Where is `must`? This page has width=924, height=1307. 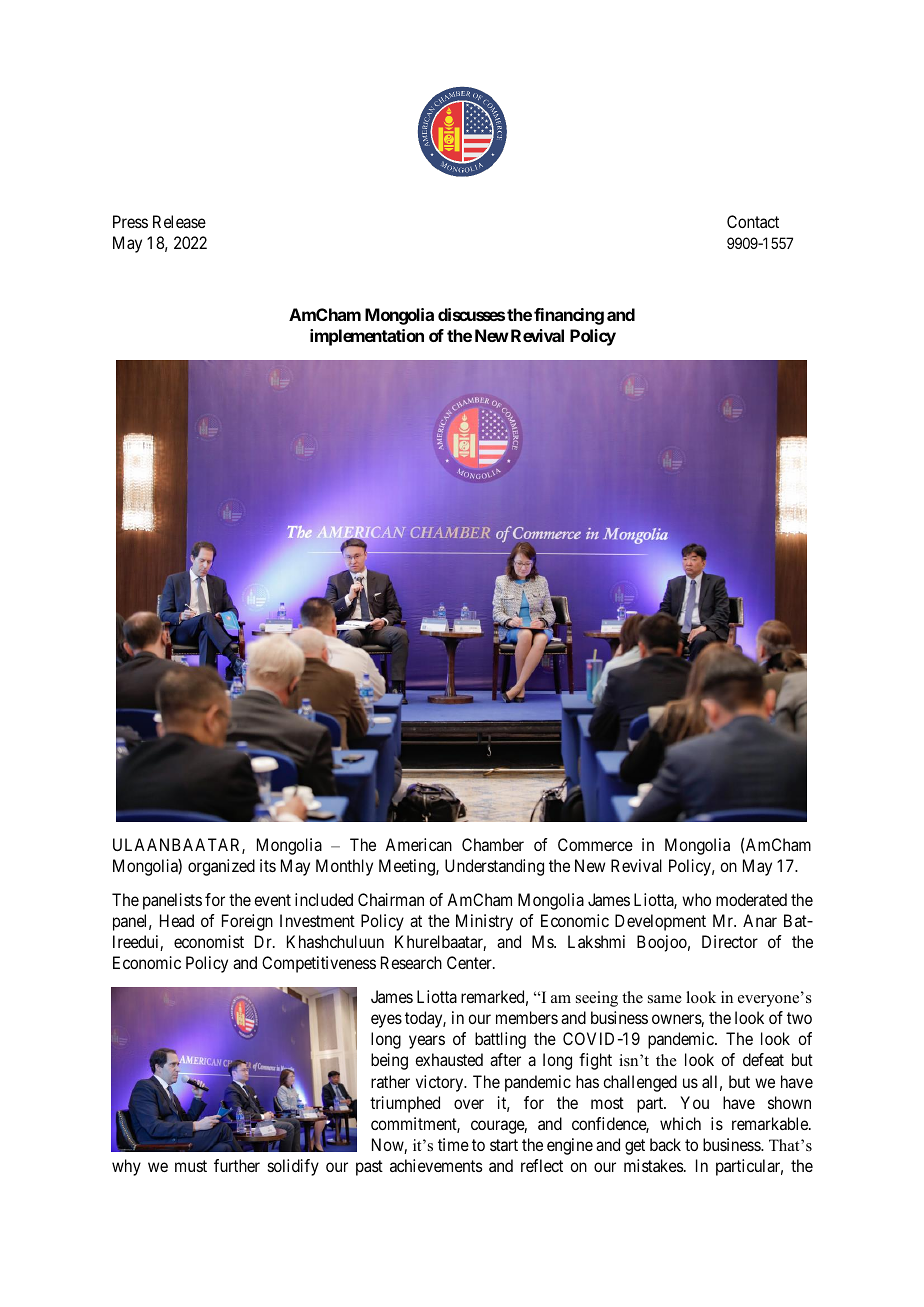
must is located at coordinates (191, 1166).
